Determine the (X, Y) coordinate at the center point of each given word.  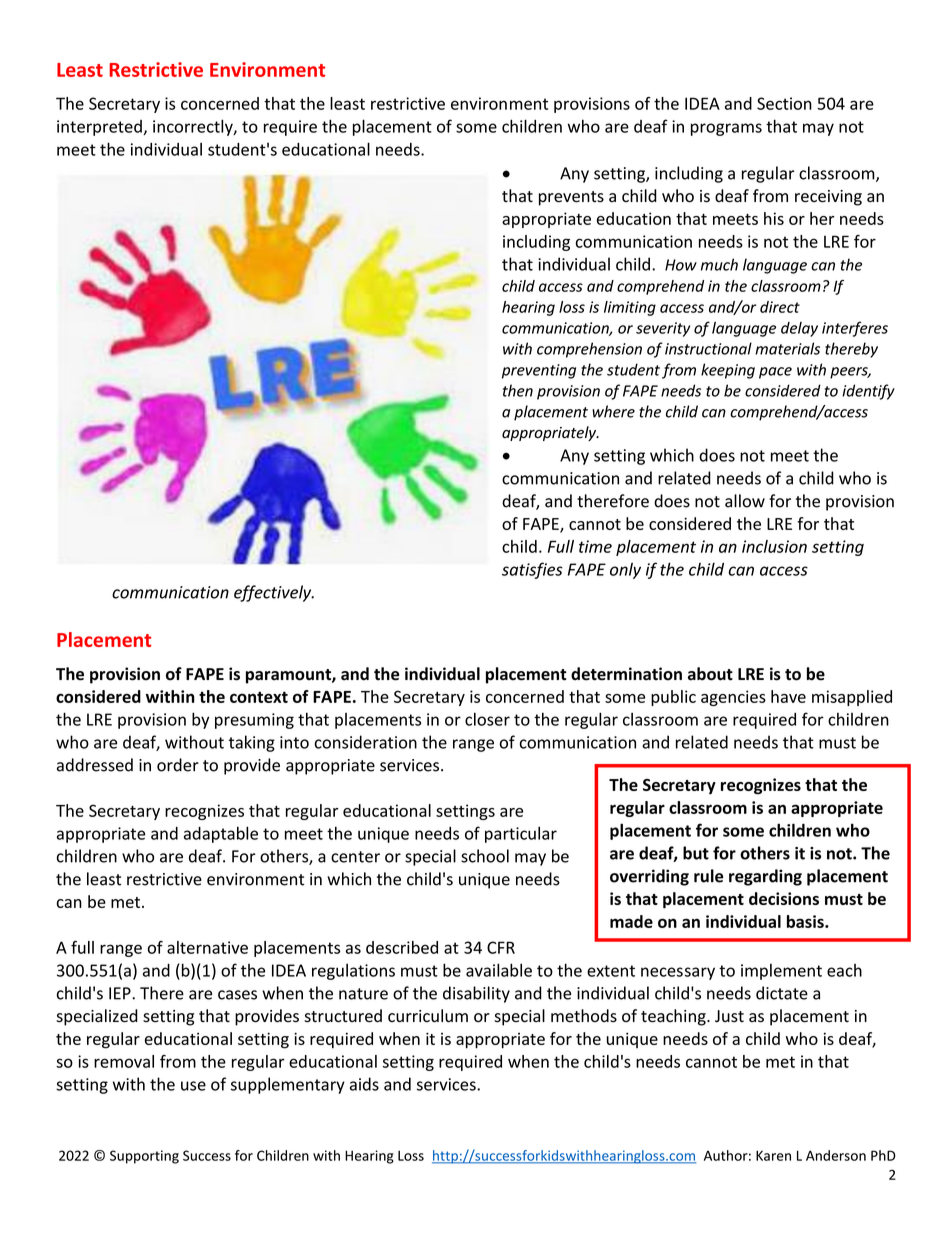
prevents (571, 198)
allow (745, 501)
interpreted (100, 128)
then (518, 390)
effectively (274, 593)
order (178, 765)
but (696, 853)
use (193, 1086)
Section (784, 103)
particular (521, 834)
